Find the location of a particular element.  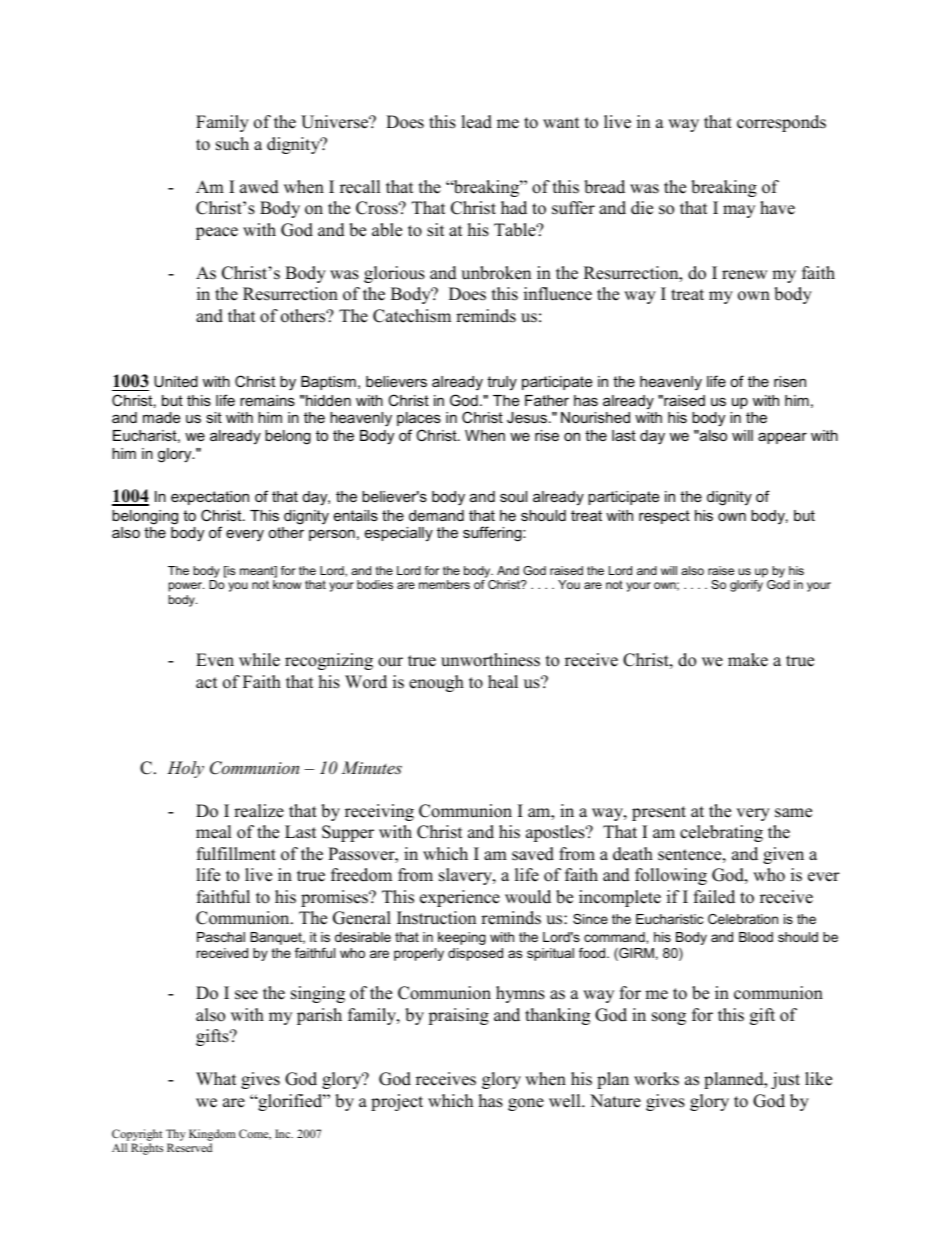

make is located at coordinates (748, 660).
